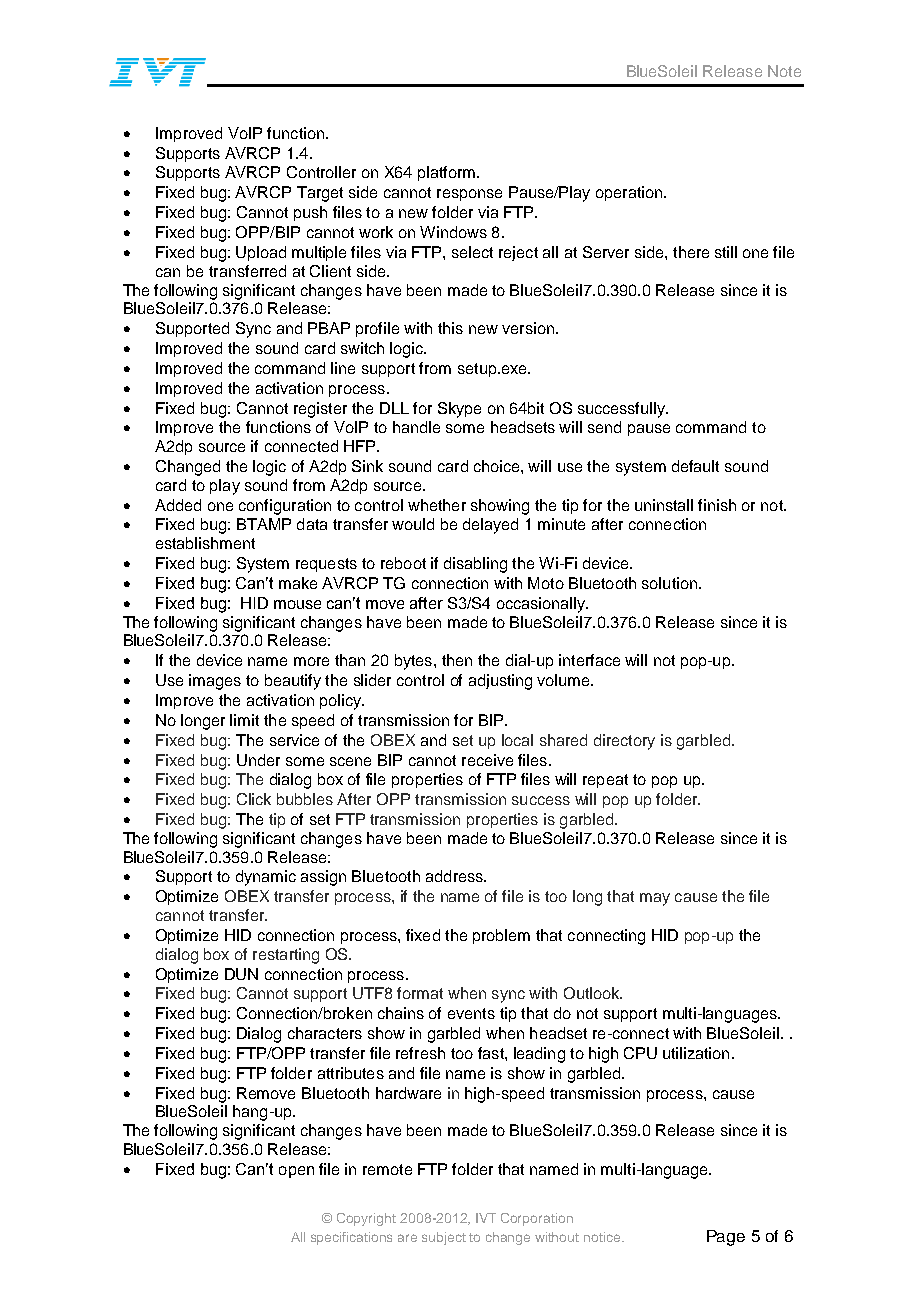 Image resolution: width=924 pixels, height=1308 pixels. What do you see at coordinates (784, 71) in the document?
I see `Note` at bounding box center [784, 71].
